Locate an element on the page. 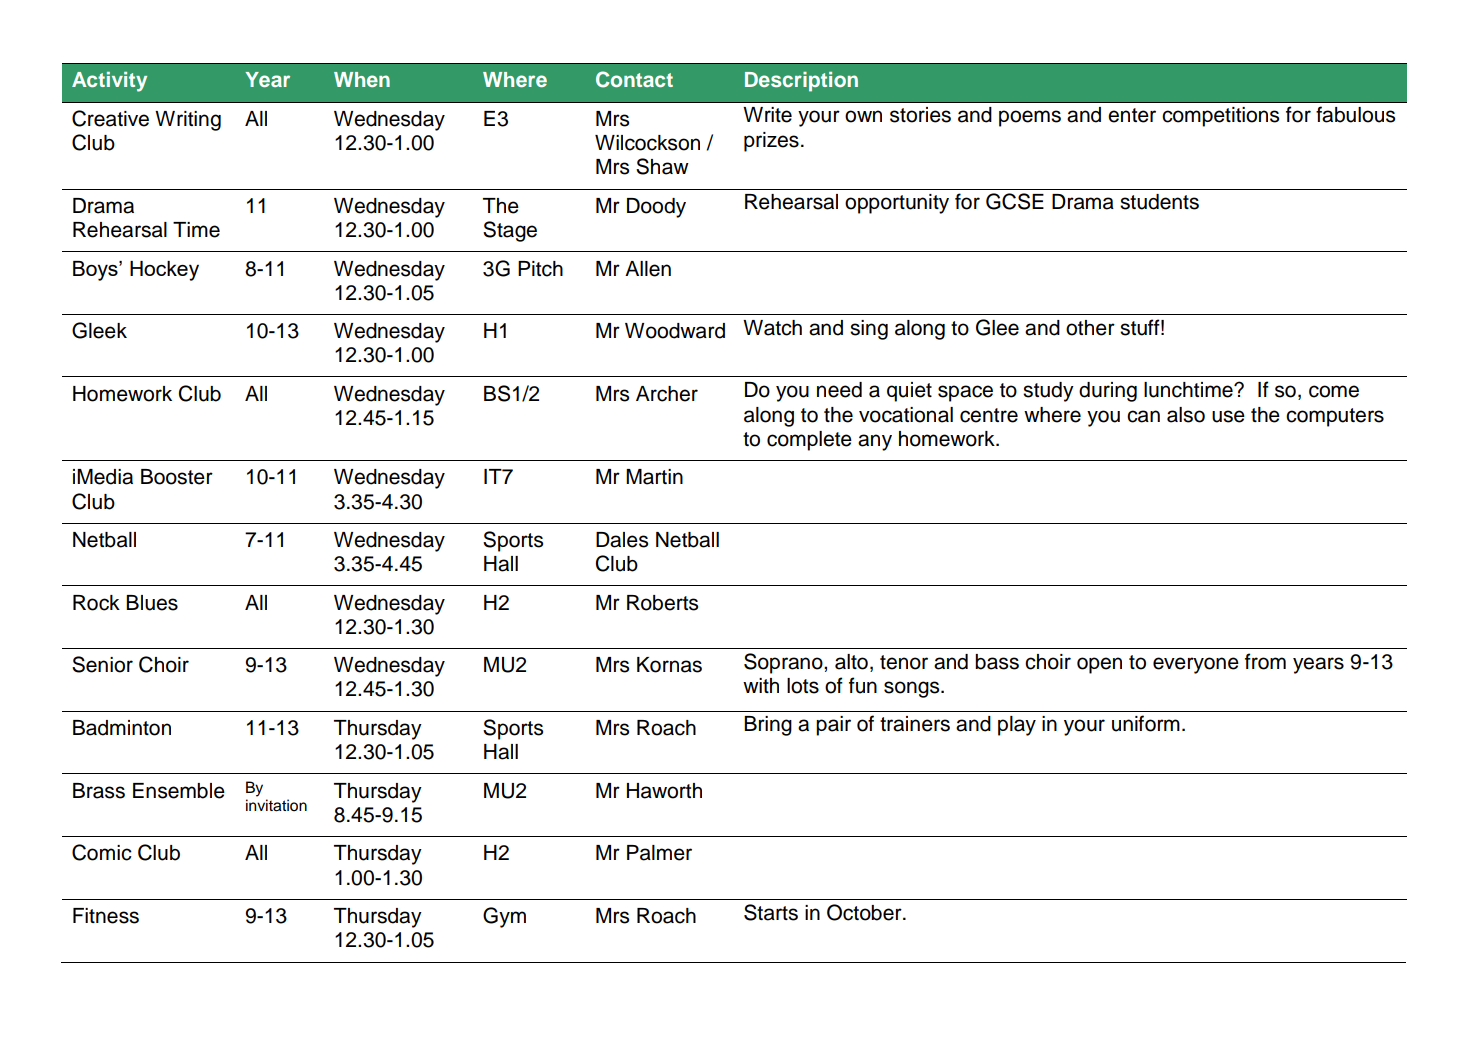 The height and width of the page is (1044, 1477). Writing is located at coordinates (188, 121).
